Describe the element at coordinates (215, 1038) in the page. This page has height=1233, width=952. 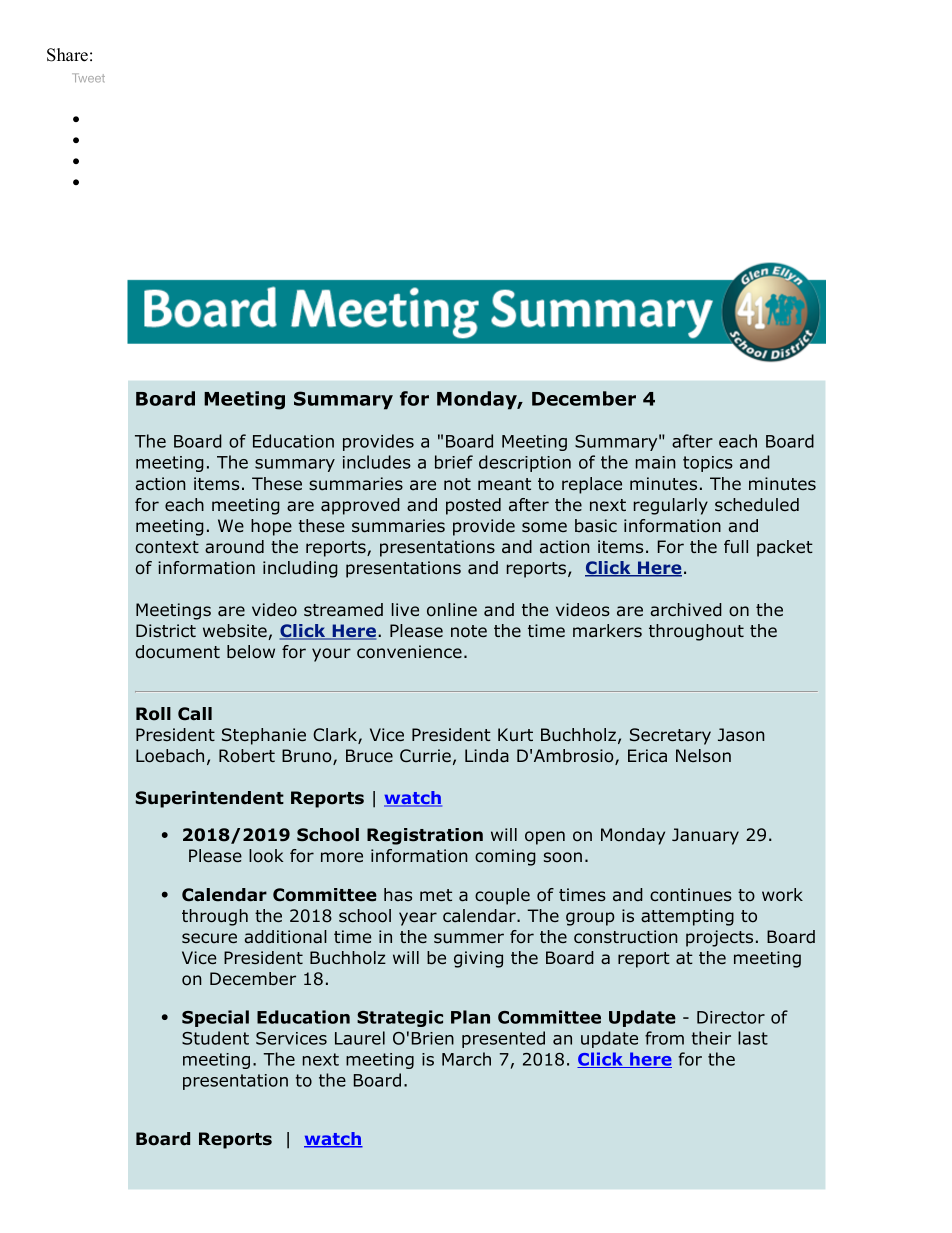
I see `Student` at that location.
